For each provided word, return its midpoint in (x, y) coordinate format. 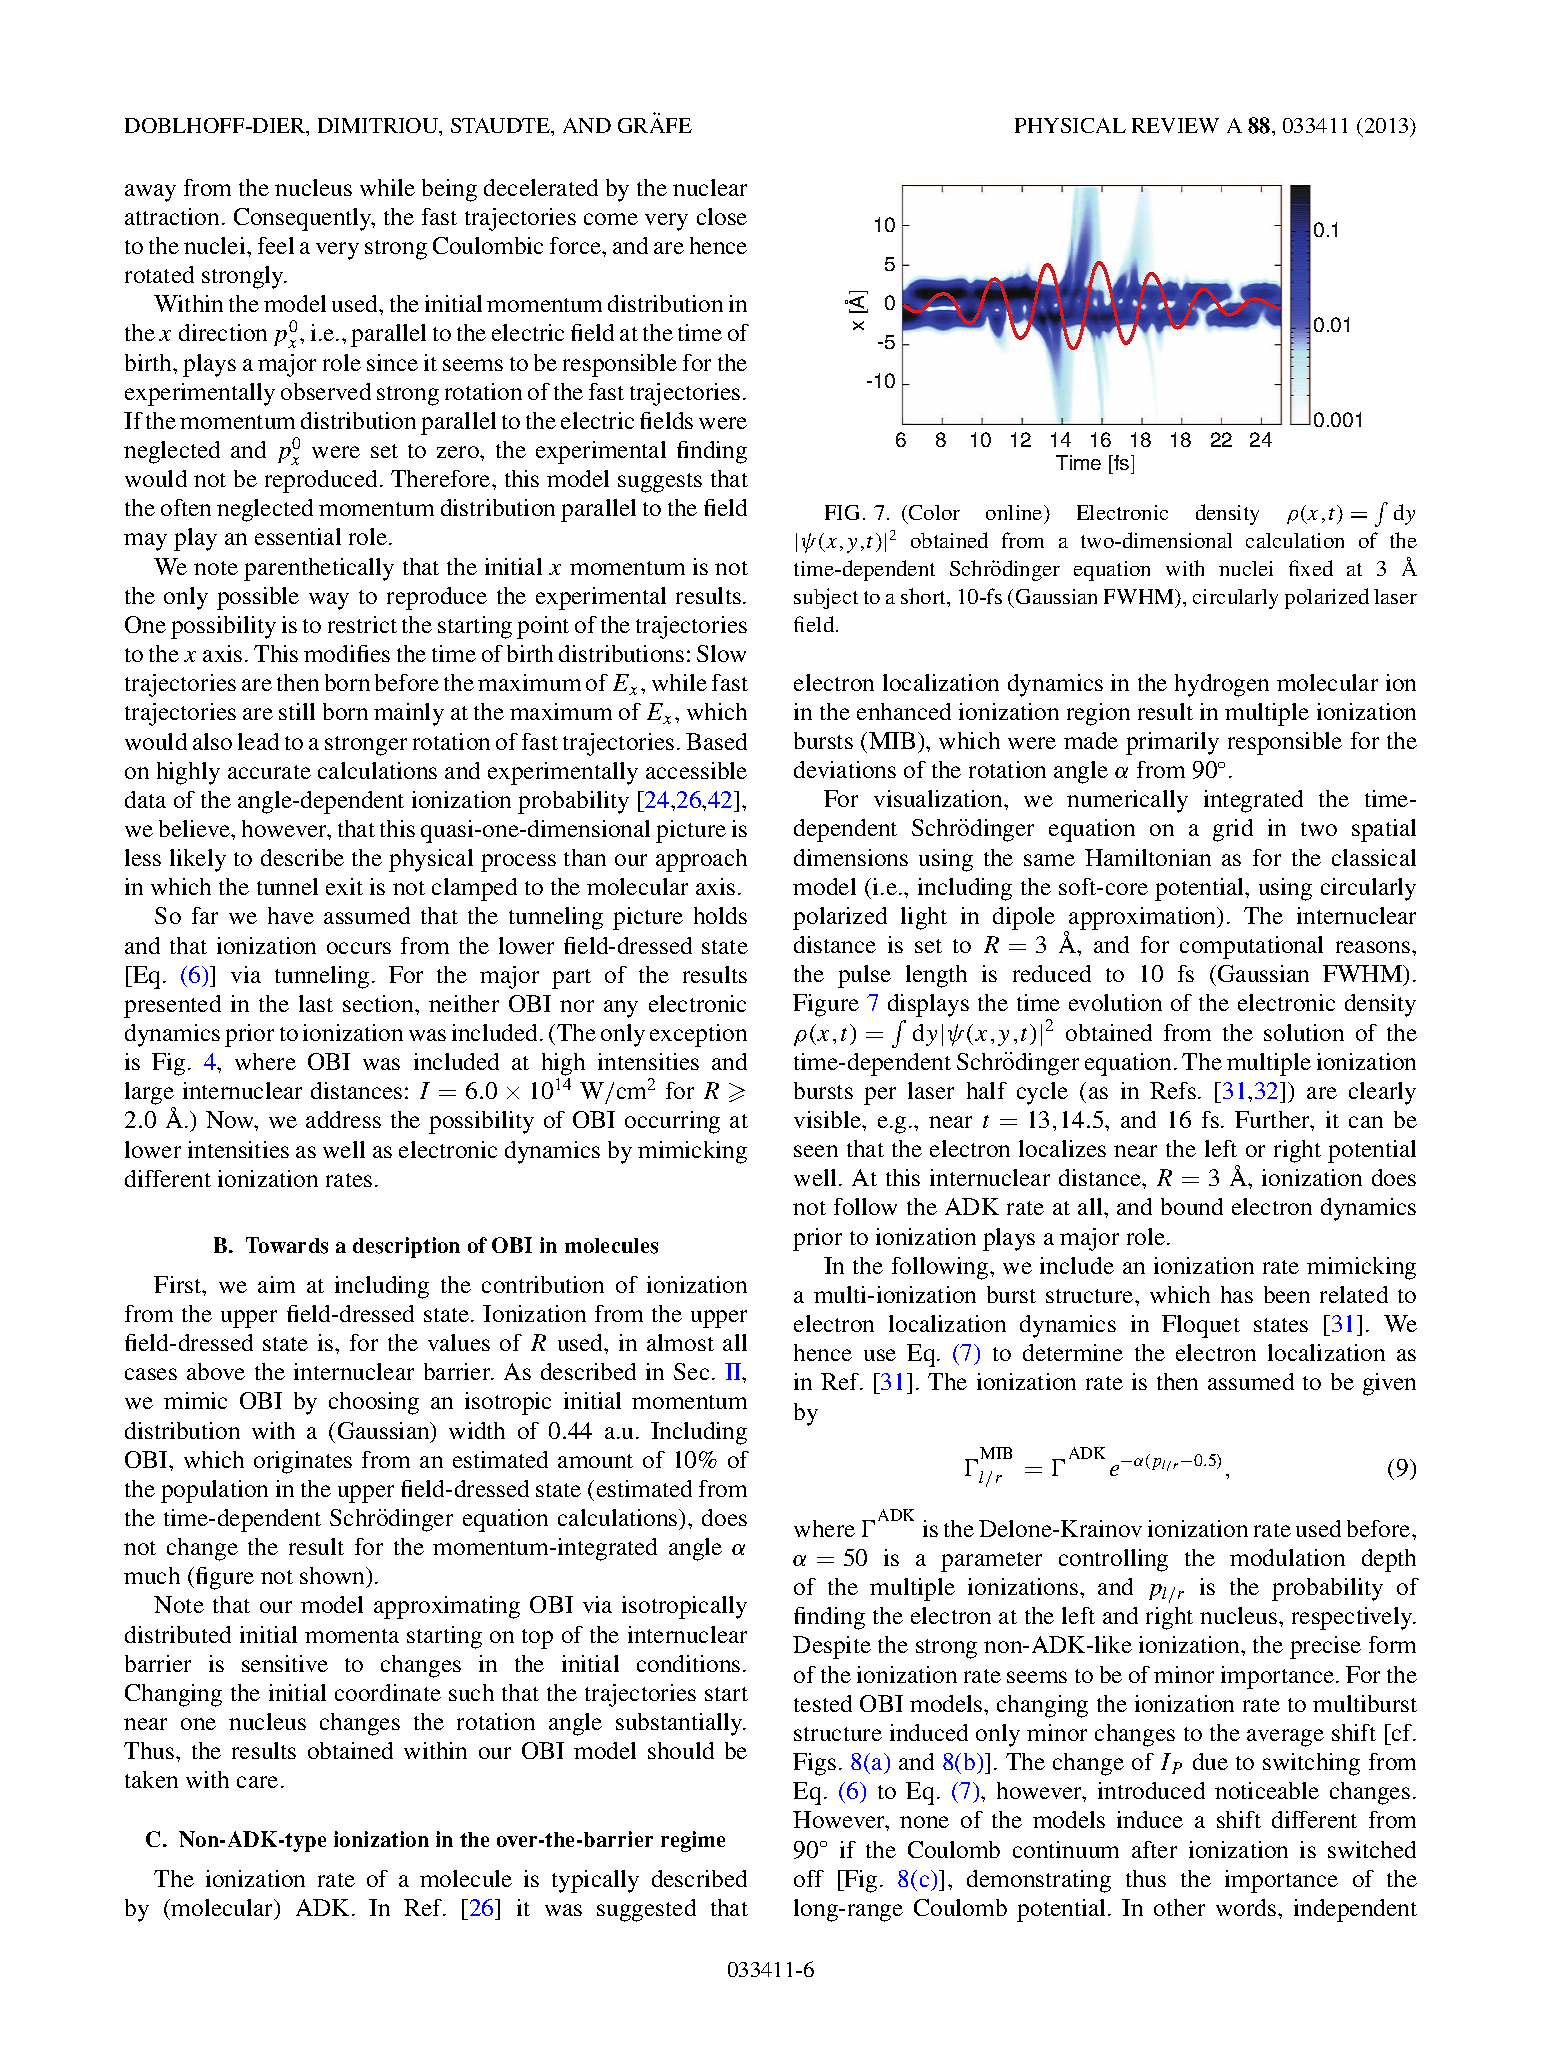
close (722, 216)
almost (680, 1342)
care (257, 1782)
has (1237, 1294)
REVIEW (1175, 125)
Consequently (304, 219)
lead (258, 741)
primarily (1172, 743)
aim (276, 1284)
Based (716, 741)
